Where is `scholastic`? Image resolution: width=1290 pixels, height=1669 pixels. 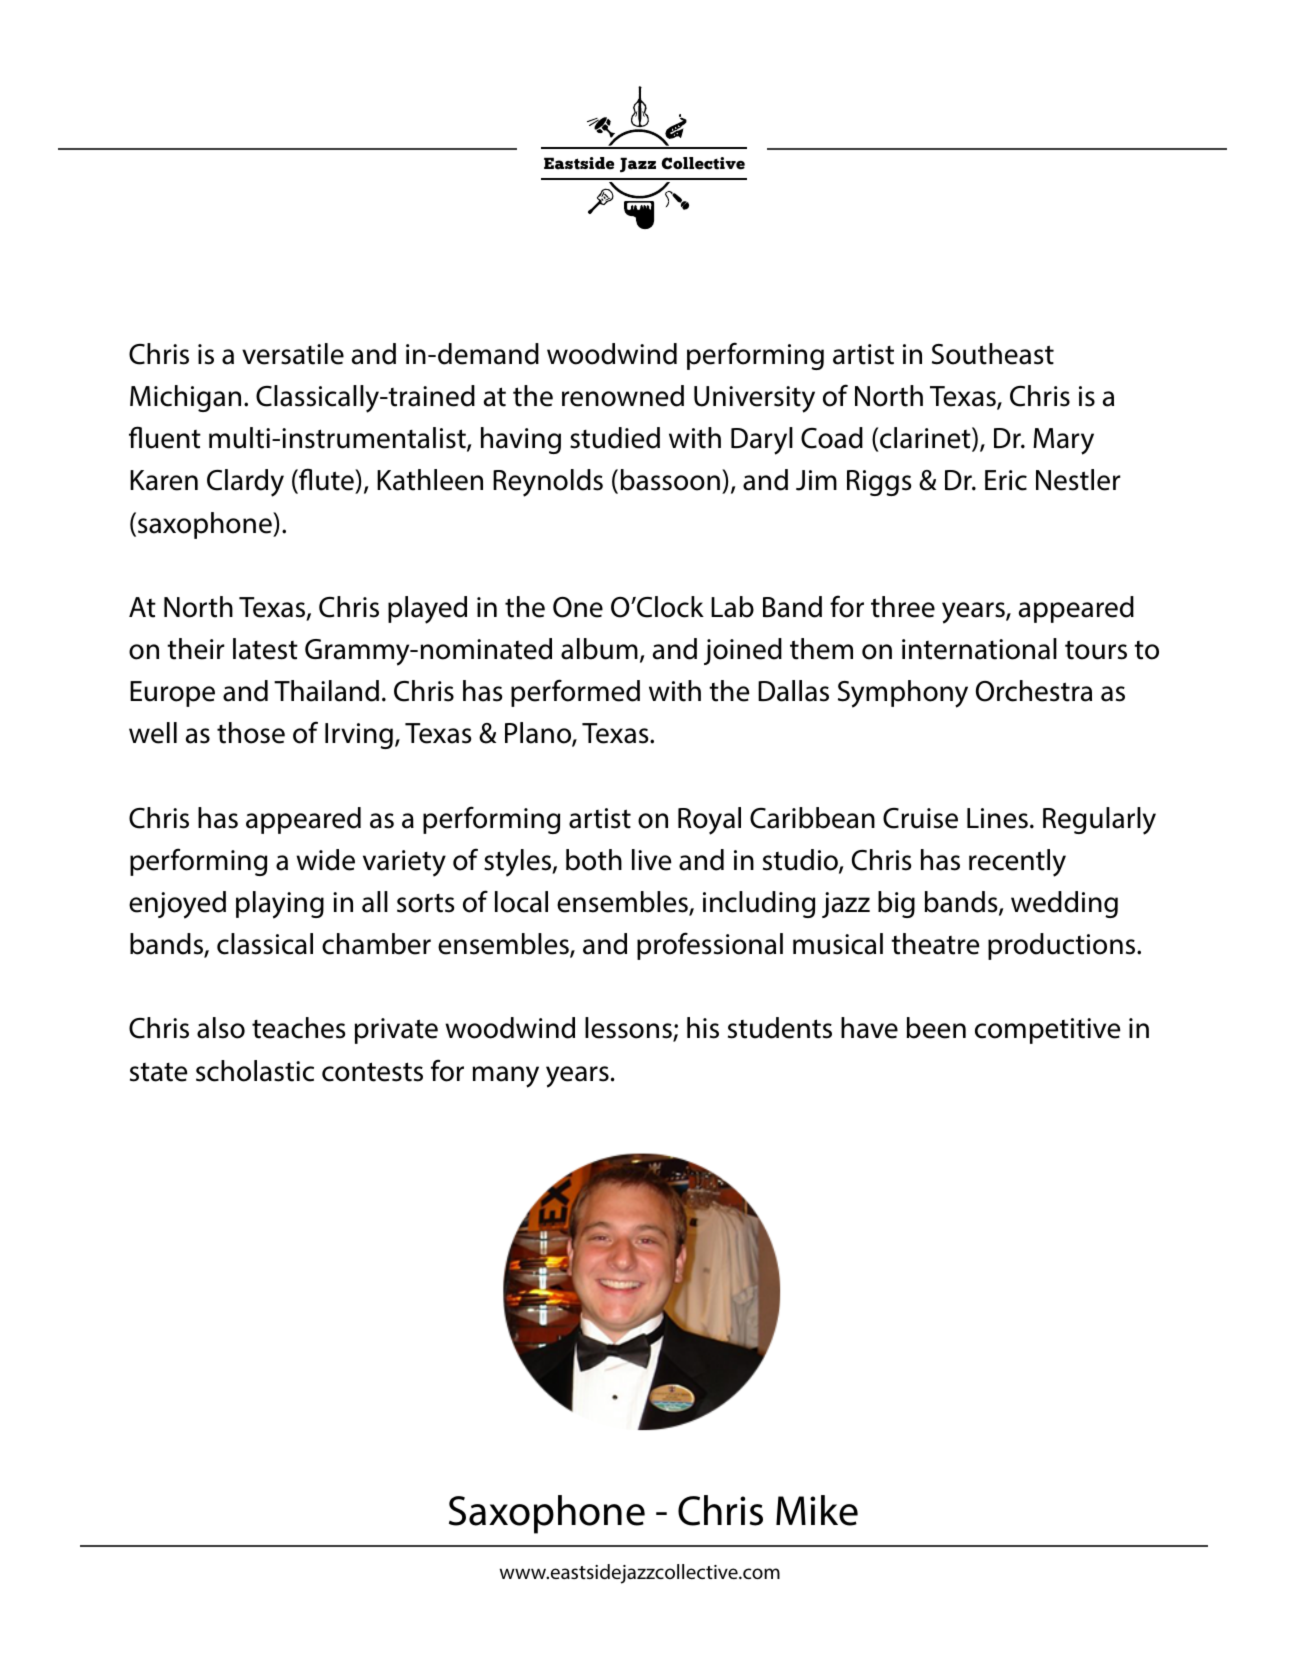 scholastic is located at coordinates (255, 1071).
